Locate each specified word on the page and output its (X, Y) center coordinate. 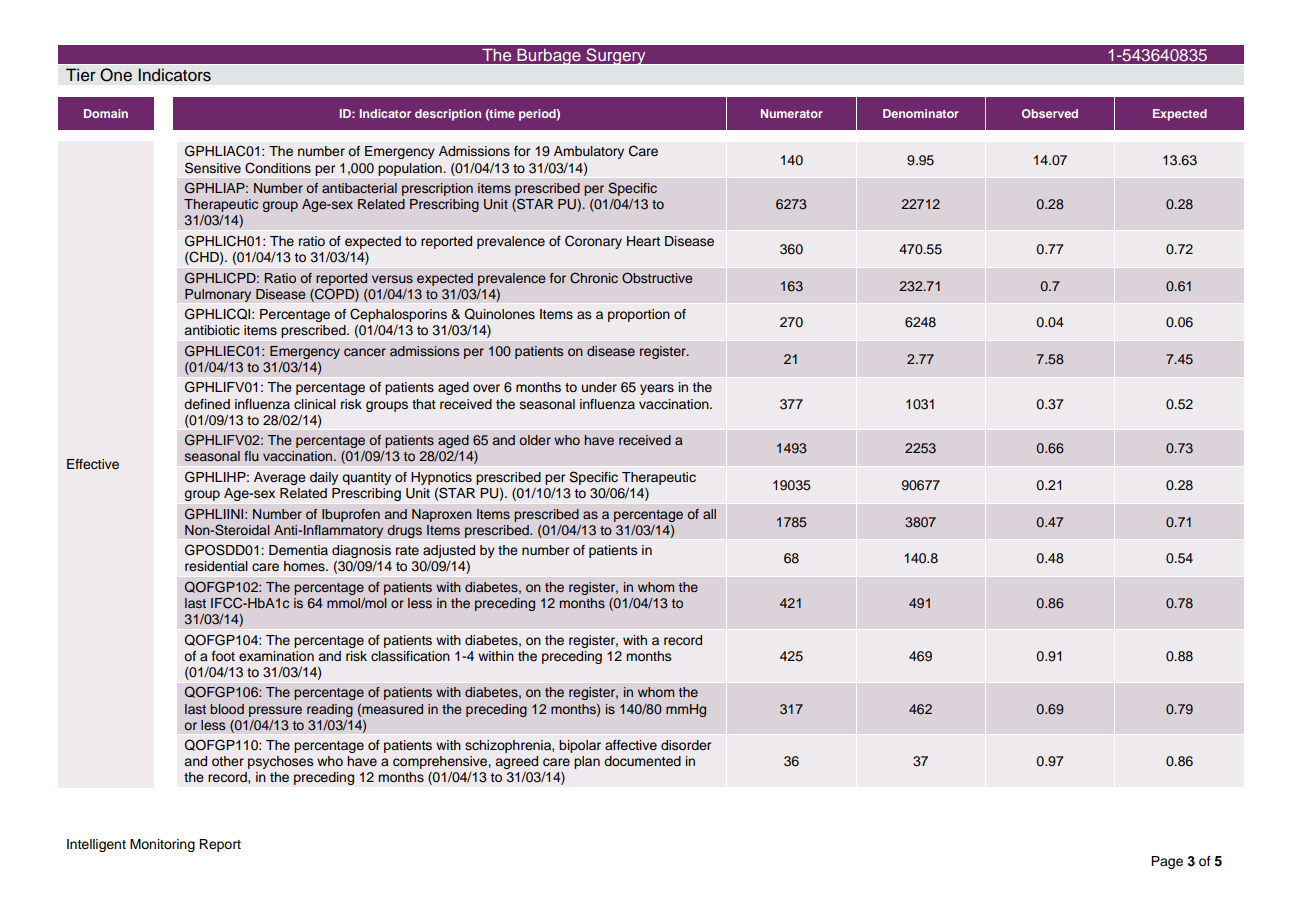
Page (1167, 862)
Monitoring (162, 845)
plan (587, 762)
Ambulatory (589, 152)
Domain (106, 113)
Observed (1050, 113)
